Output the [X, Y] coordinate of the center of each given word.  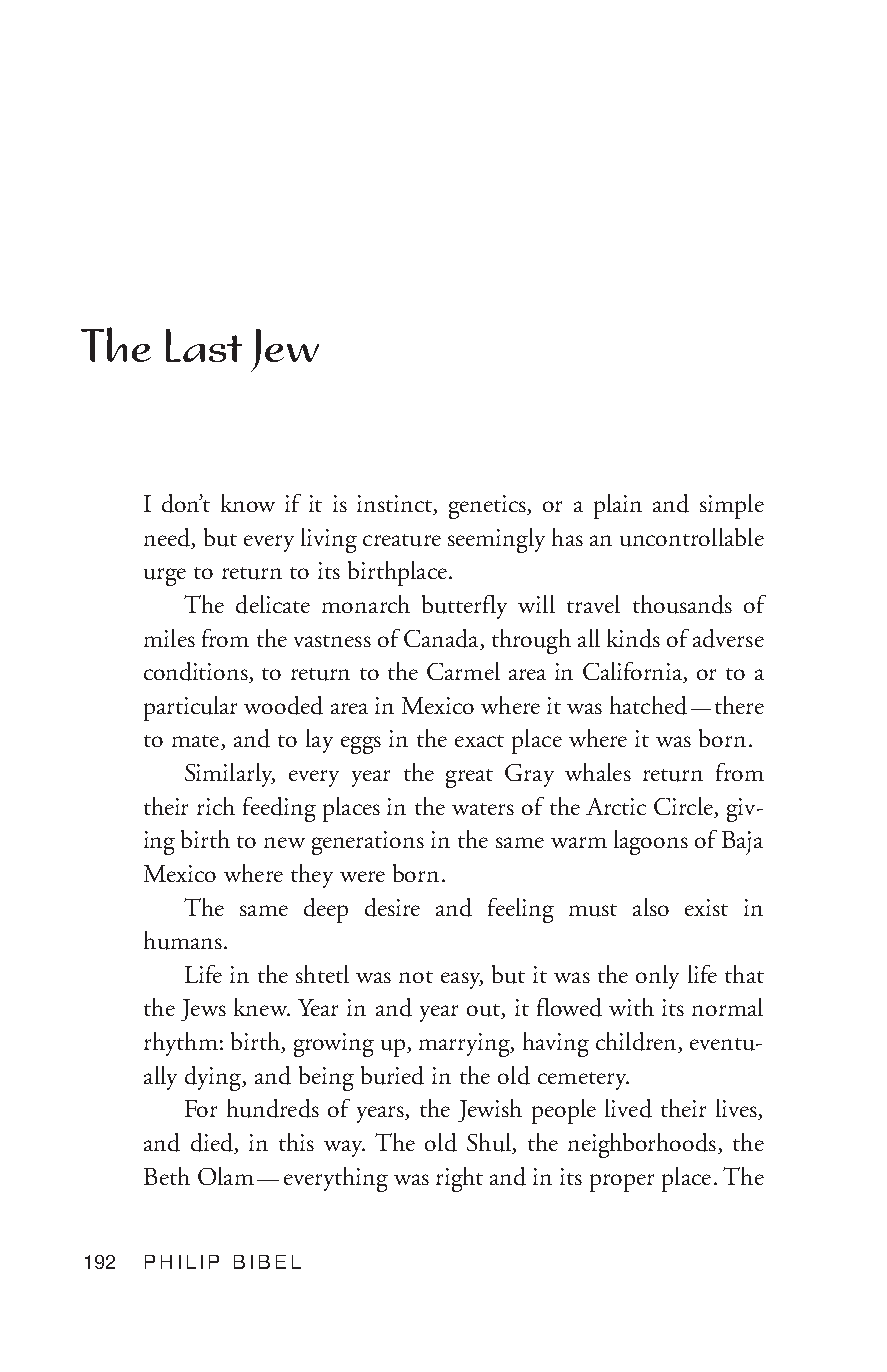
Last [204, 345]
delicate [273, 604]
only [657, 977]
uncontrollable [692, 537]
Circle [684, 807]
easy [462, 980]
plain [618, 506]
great [469, 778]
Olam [226, 1176]
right [459, 1179]
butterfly [464, 607]
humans [183, 940]
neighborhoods [642, 1145]
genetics [488, 507]
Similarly [230, 775]
